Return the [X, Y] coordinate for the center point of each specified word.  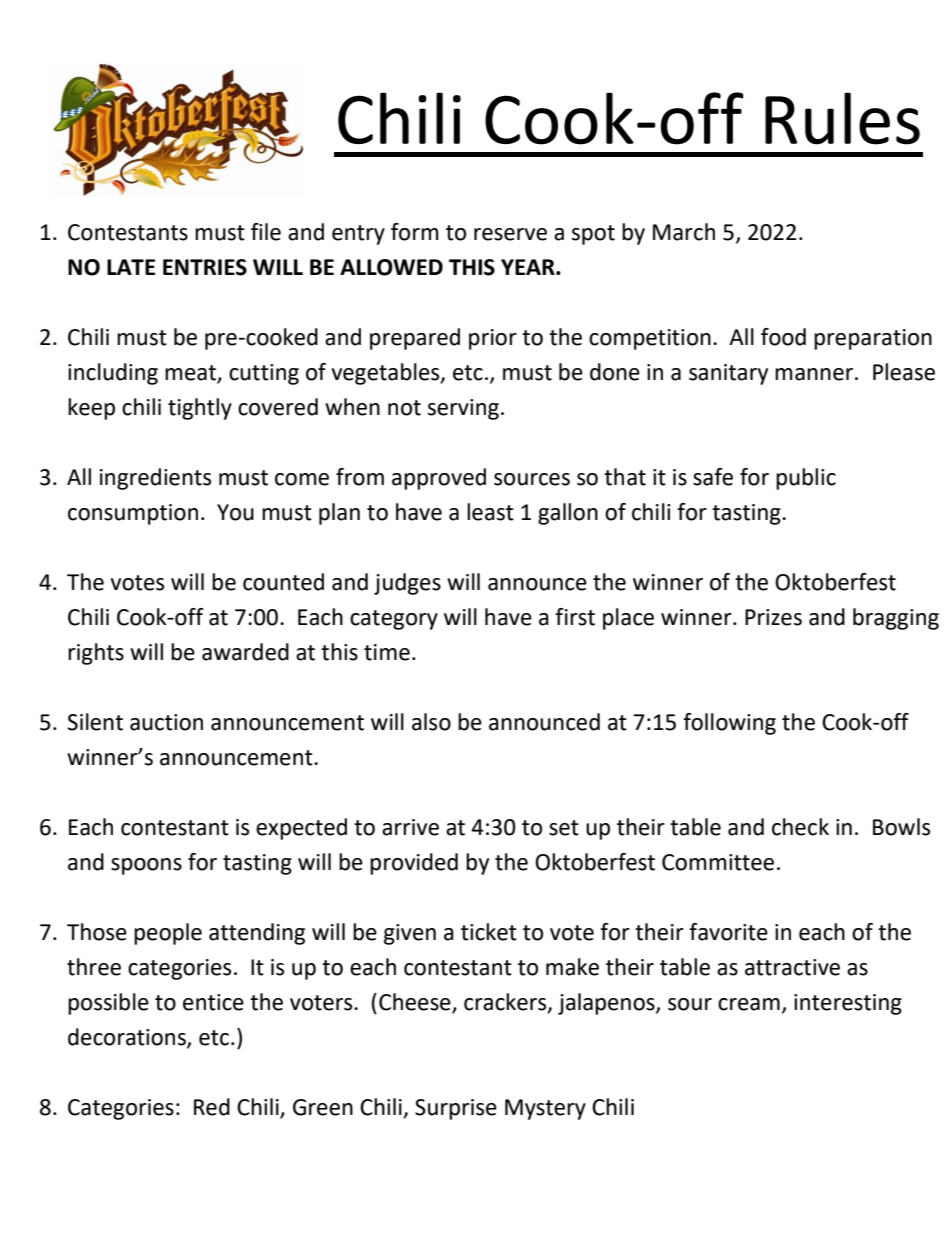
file [266, 232]
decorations [128, 1038]
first [575, 617]
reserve [510, 234]
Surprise [456, 1109]
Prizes [773, 617]
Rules [842, 118]
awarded [245, 652]
